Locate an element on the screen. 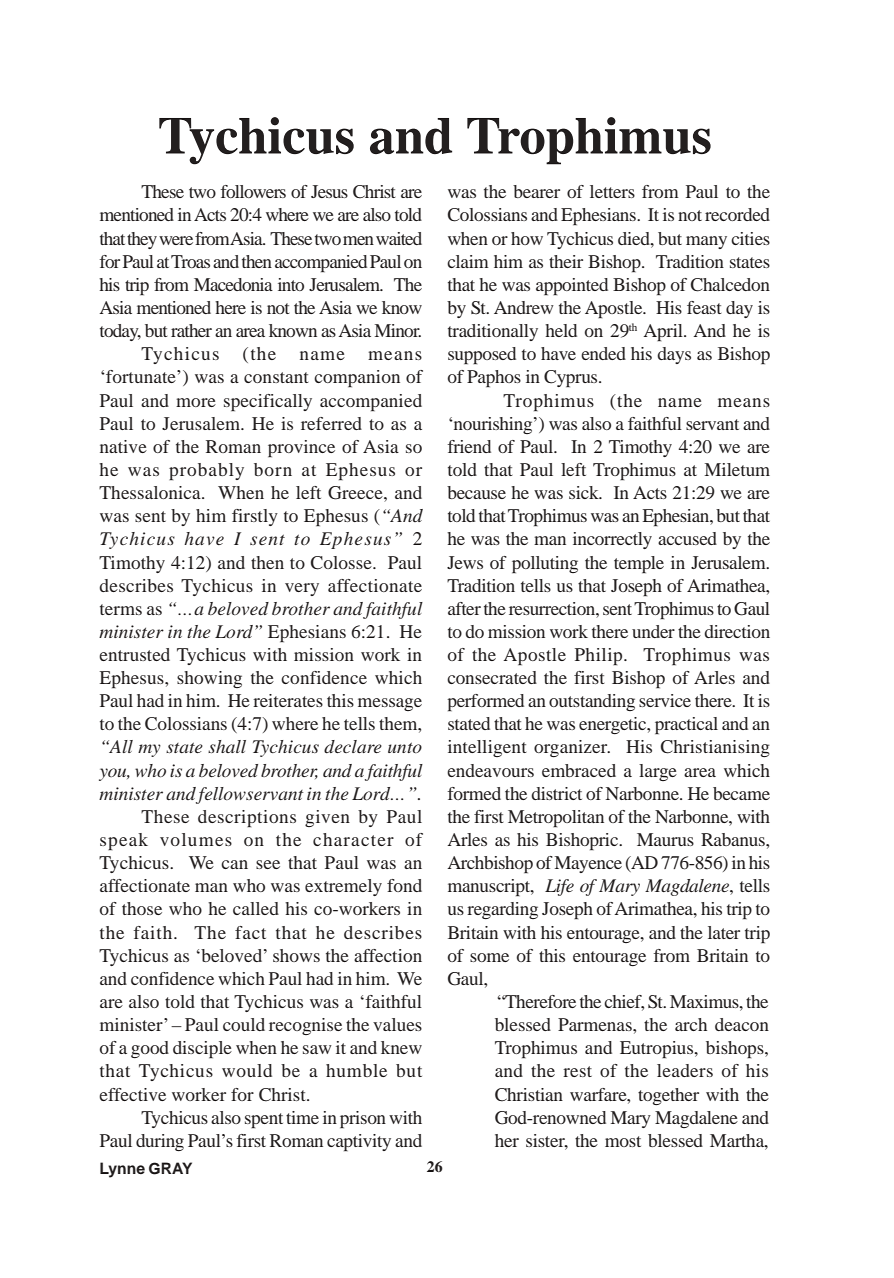  volumes is located at coordinates (196, 839).
